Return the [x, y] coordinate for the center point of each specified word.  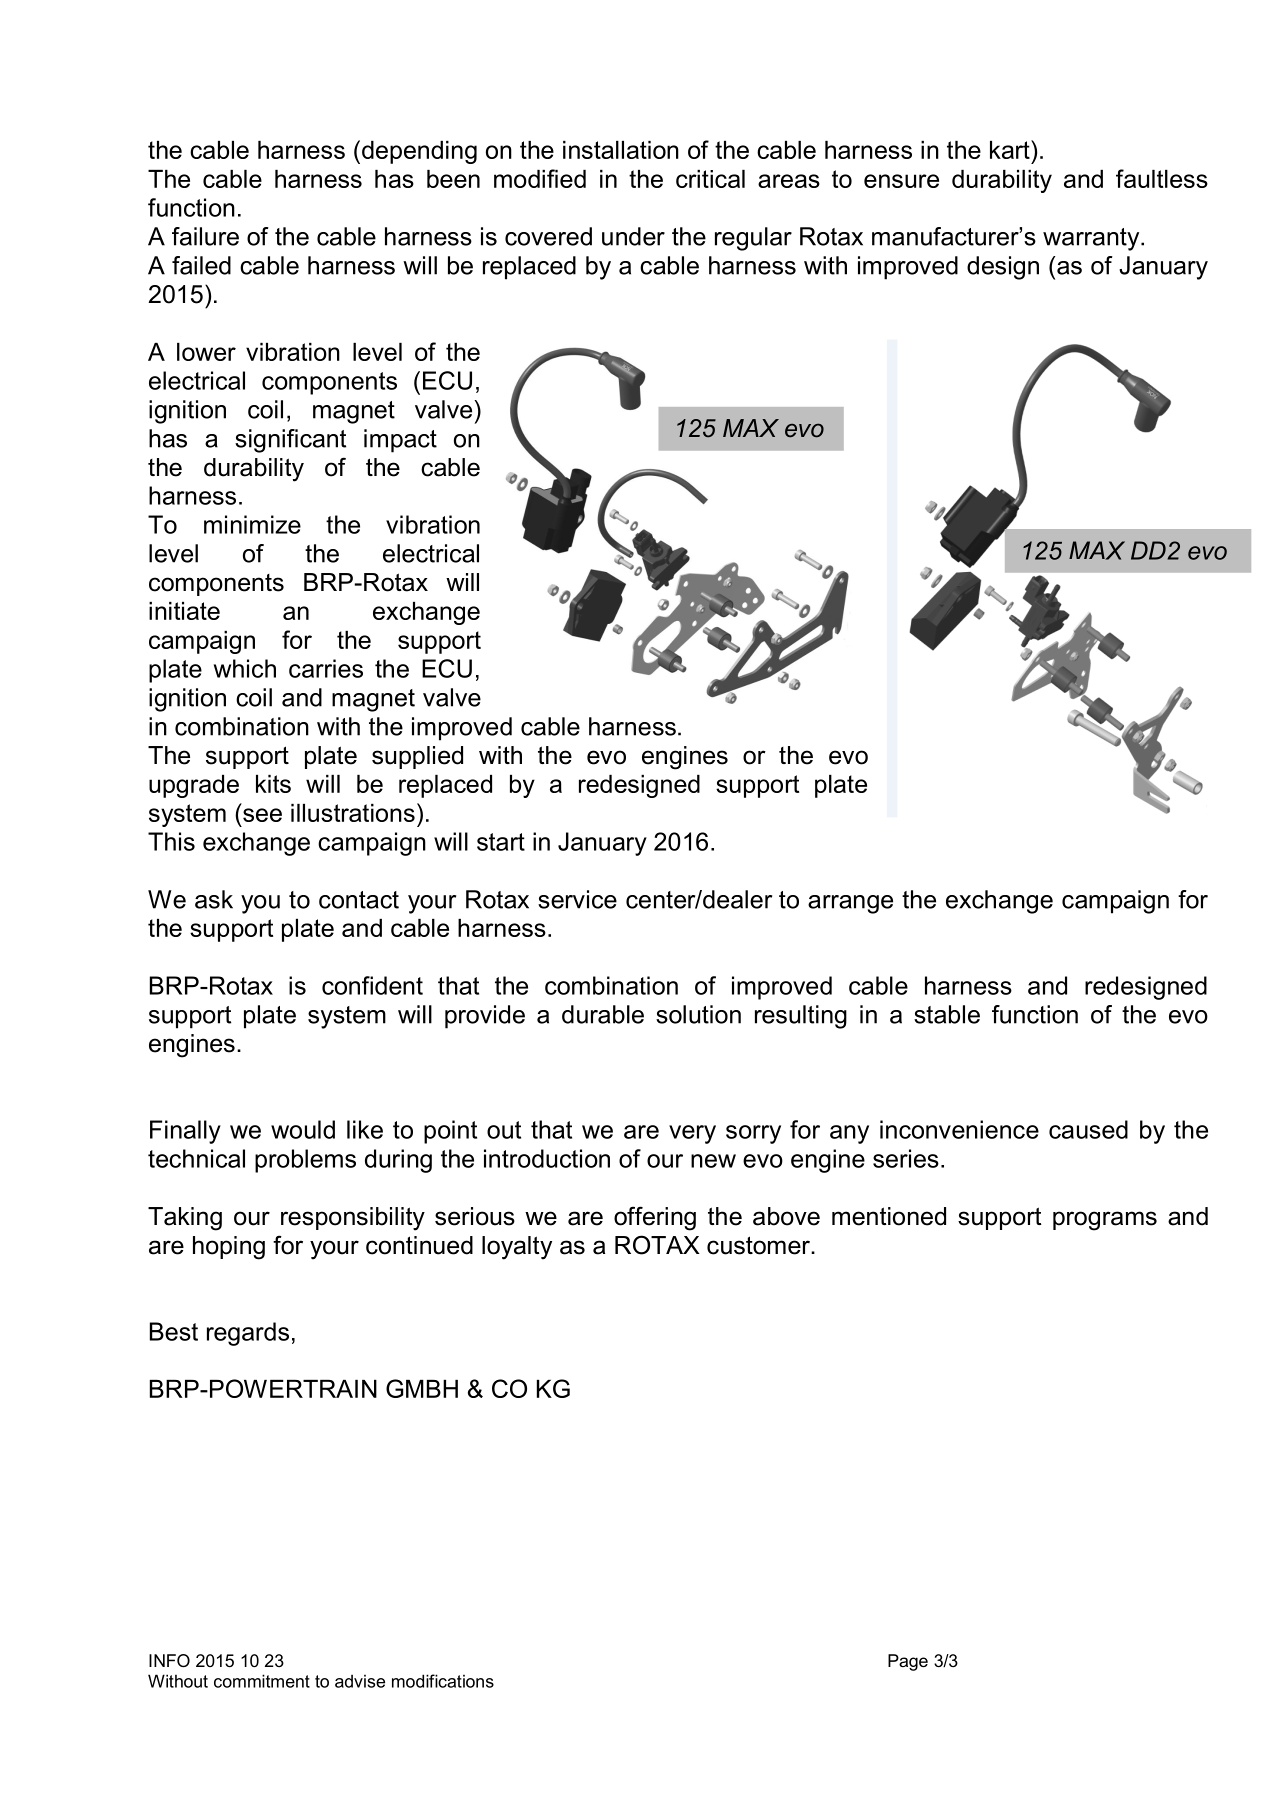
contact [359, 900]
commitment [262, 1681]
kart [1011, 149]
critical [710, 179]
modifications [443, 1681]
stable [947, 1014]
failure [205, 236]
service [577, 899]
